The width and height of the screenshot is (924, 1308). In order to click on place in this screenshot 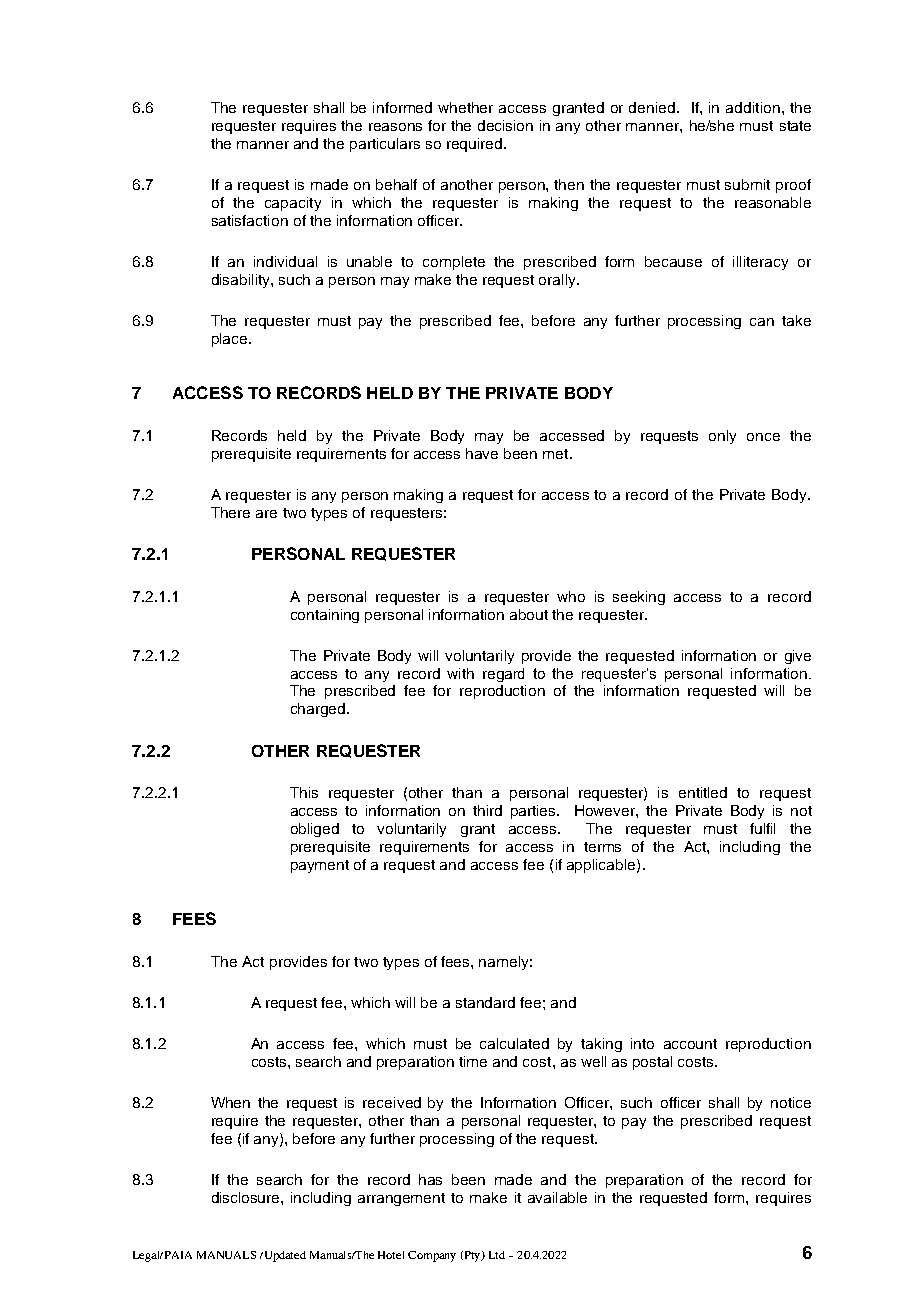, I will do `click(231, 340)`.
